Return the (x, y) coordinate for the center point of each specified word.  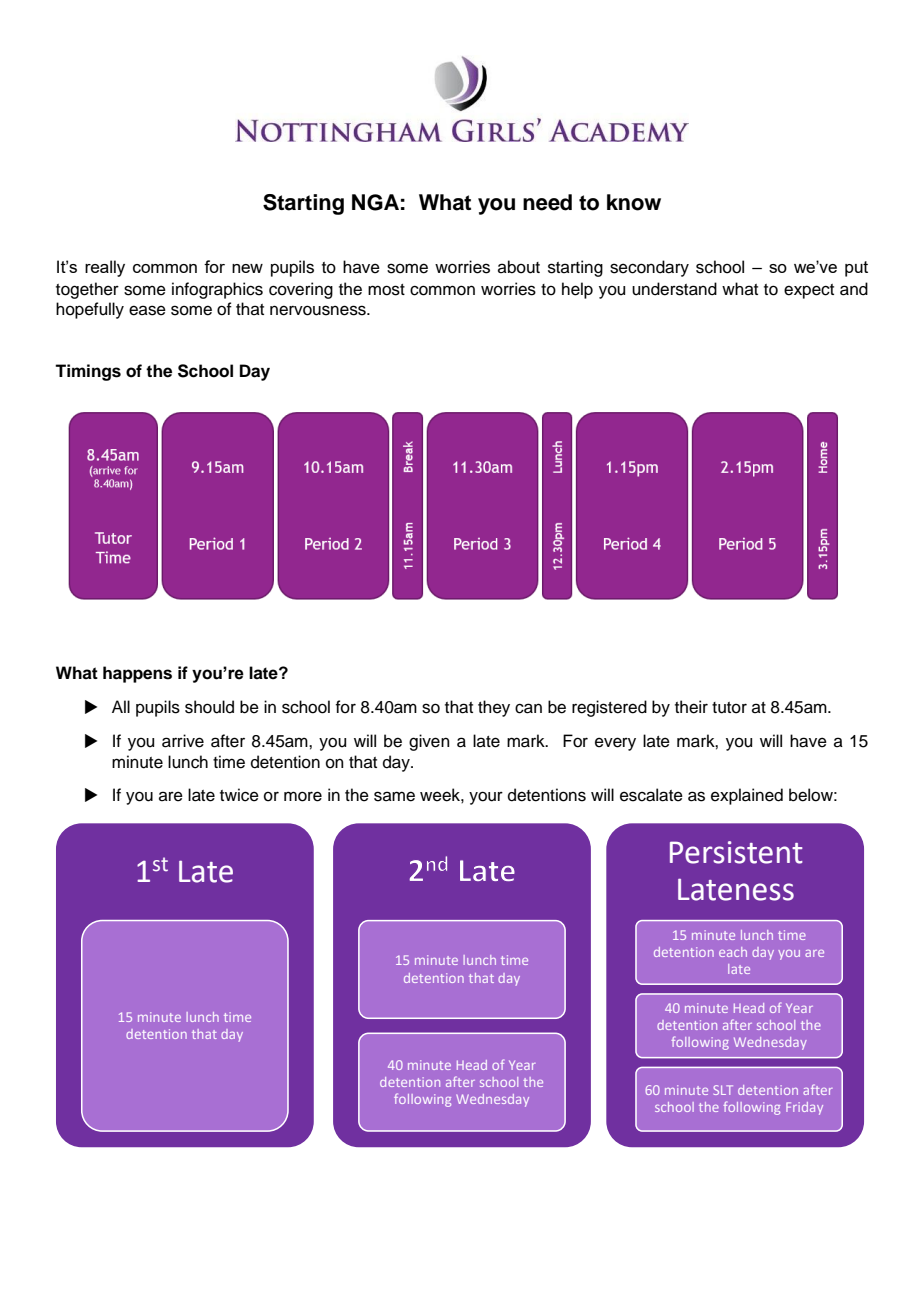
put (856, 269)
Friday (804, 1108)
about (519, 267)
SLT (723, 1090)
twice (239, 795)
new (247, 268)
